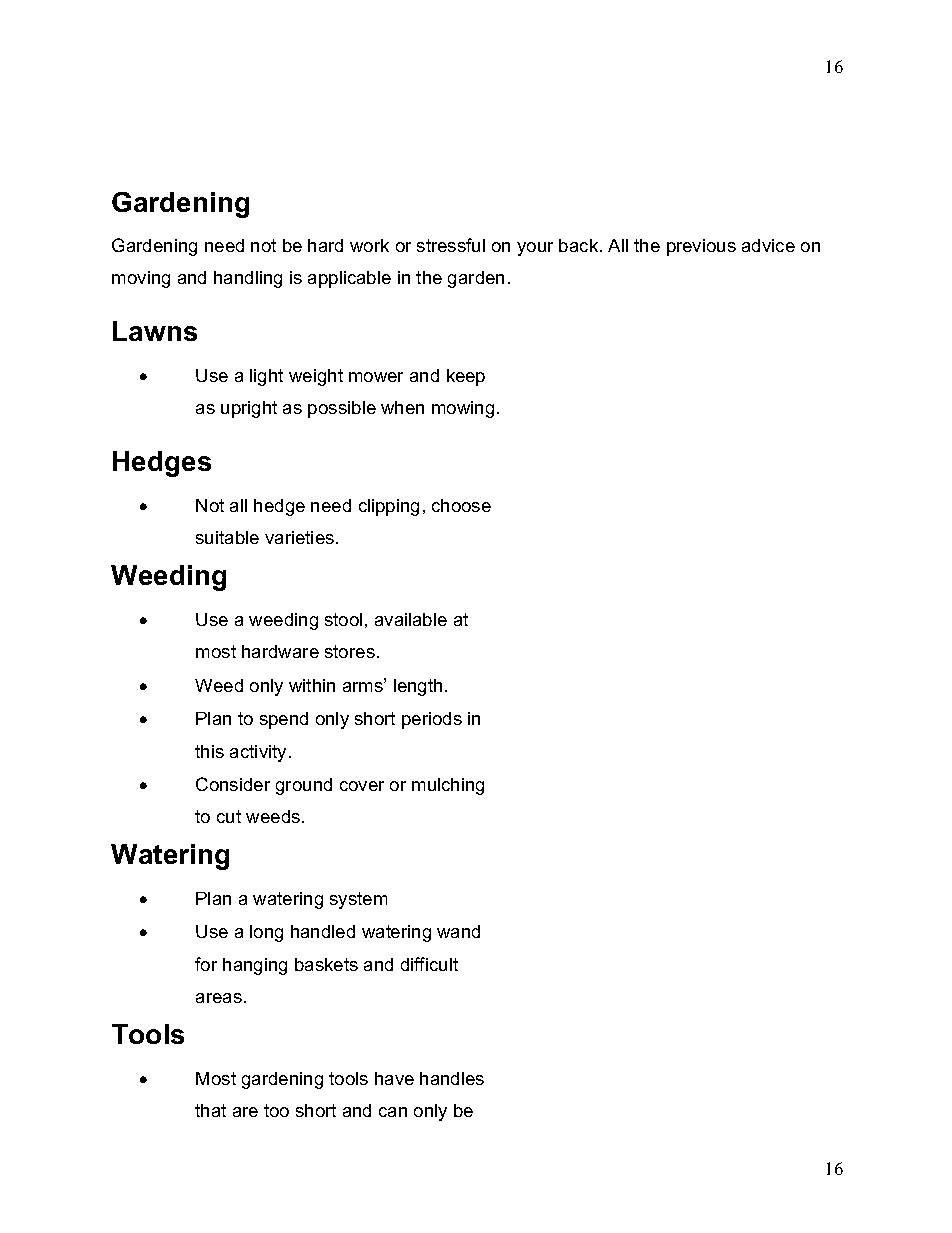  Describe the element at coordinates (210, 1110) in the screenshot. I see `that` at that location.
